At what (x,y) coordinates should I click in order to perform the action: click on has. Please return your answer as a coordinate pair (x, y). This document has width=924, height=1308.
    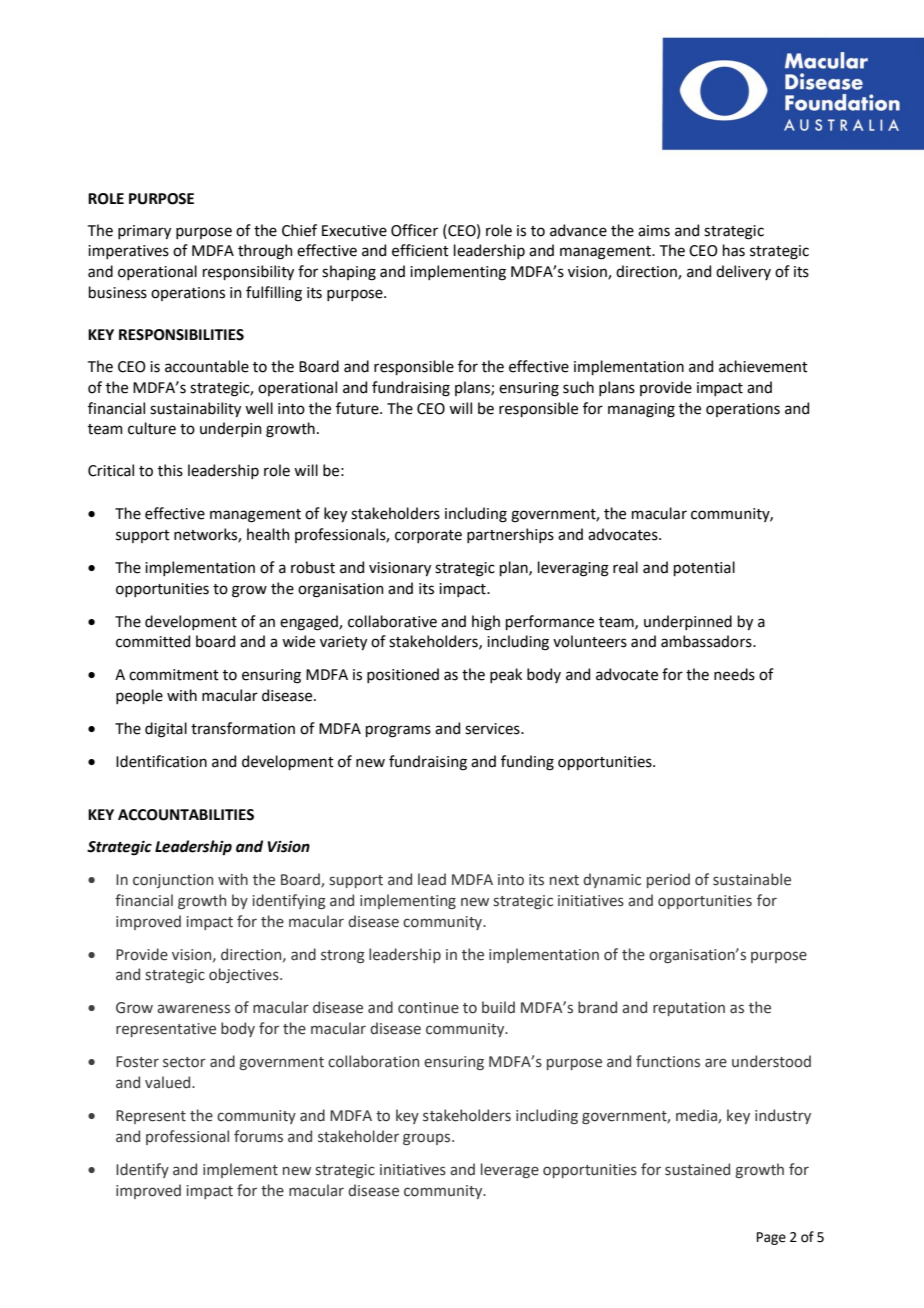
    Looking at the image, I should click on (734, 250).
